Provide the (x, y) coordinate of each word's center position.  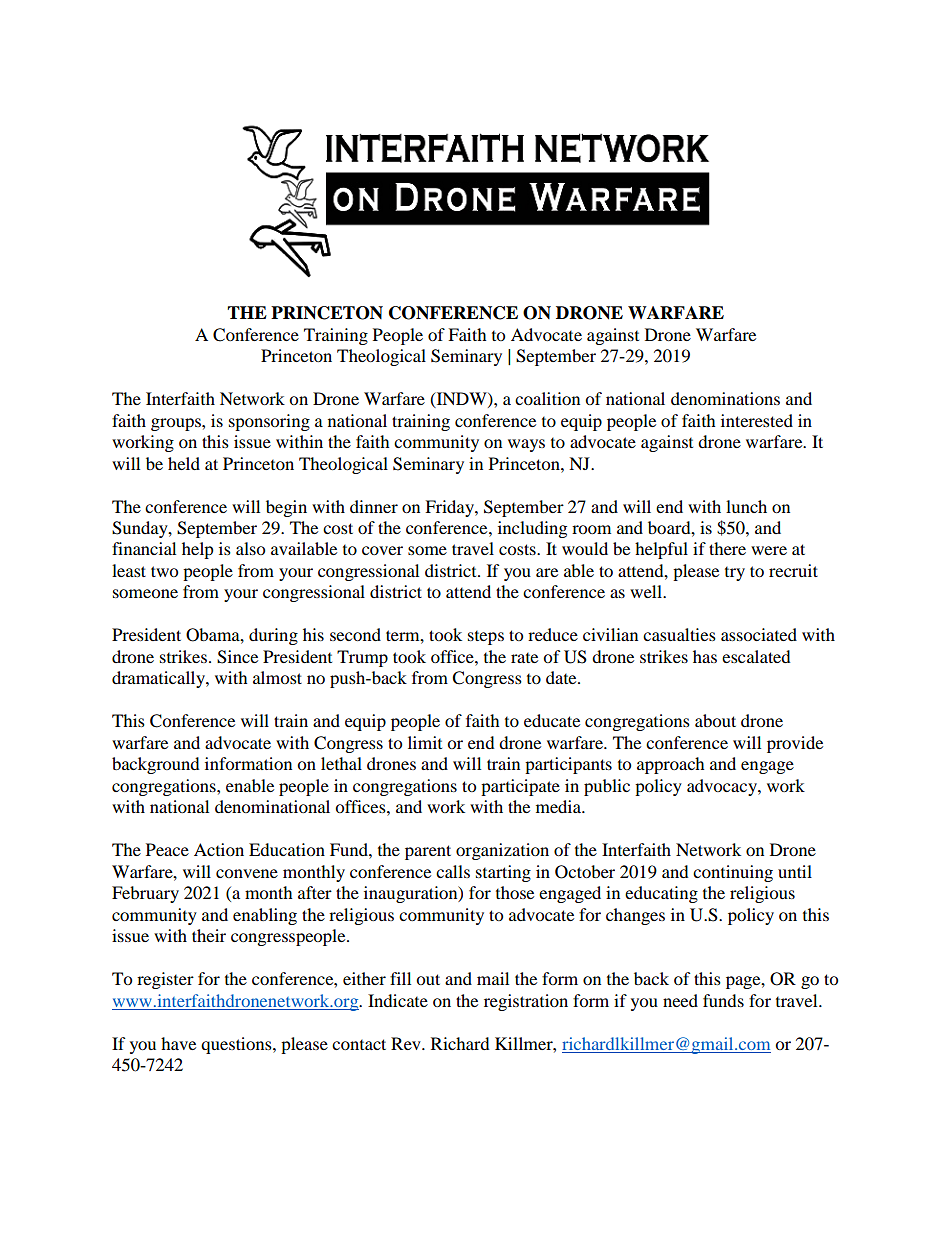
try (735, 574)
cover (382, 550)
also (250, 548)
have (178, 1043)
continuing (733, 873)
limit (425, 742)
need (680, 1000)
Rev (407, 1043)
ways (526, 445)
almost (277, 677)
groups (177, 424)
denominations (725, 398)
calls (453, 871)
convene (247, 873)
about (715, 720)
